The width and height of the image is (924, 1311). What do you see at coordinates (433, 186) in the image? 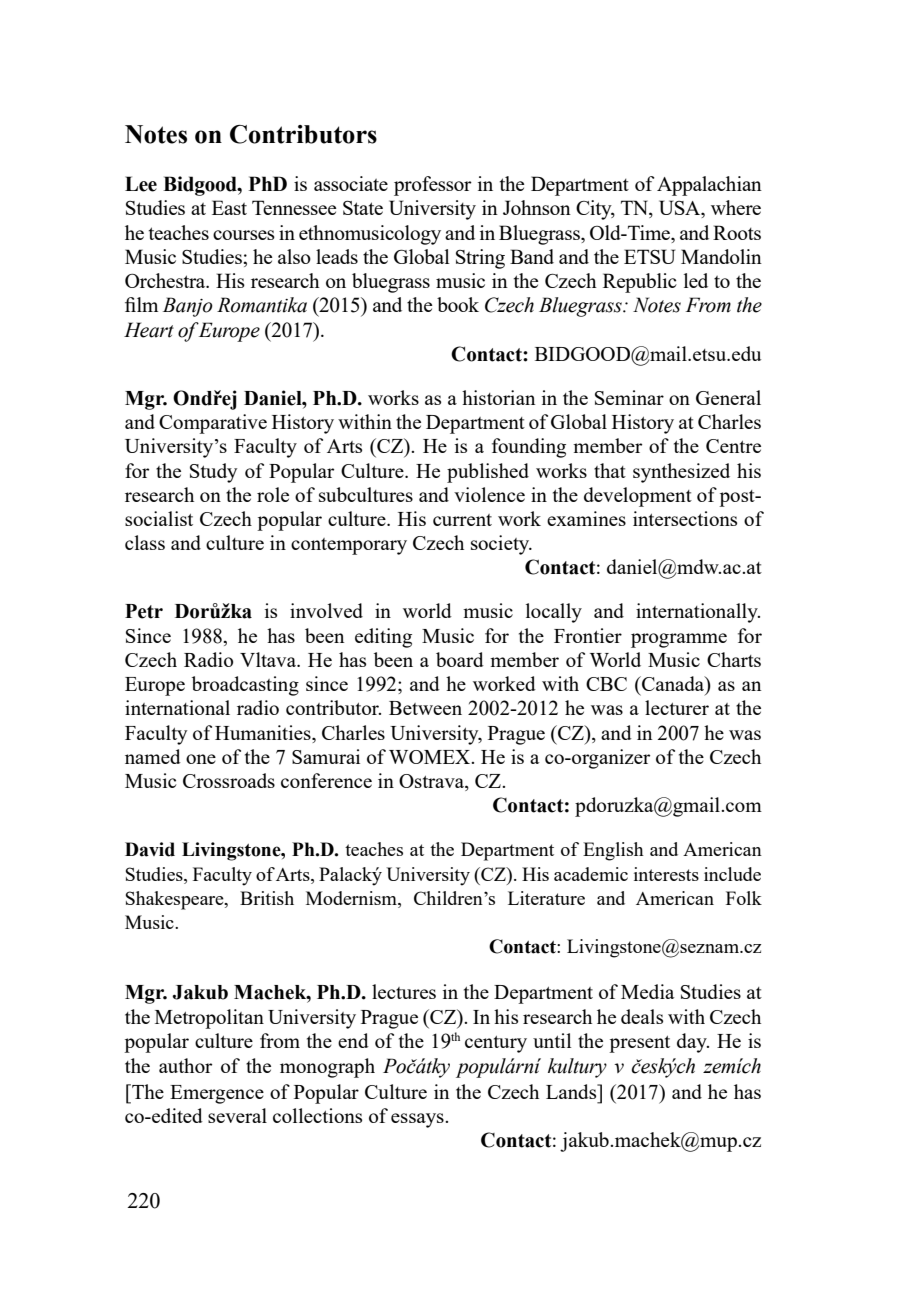
I see `professor` at bounding box center [433, 186].
